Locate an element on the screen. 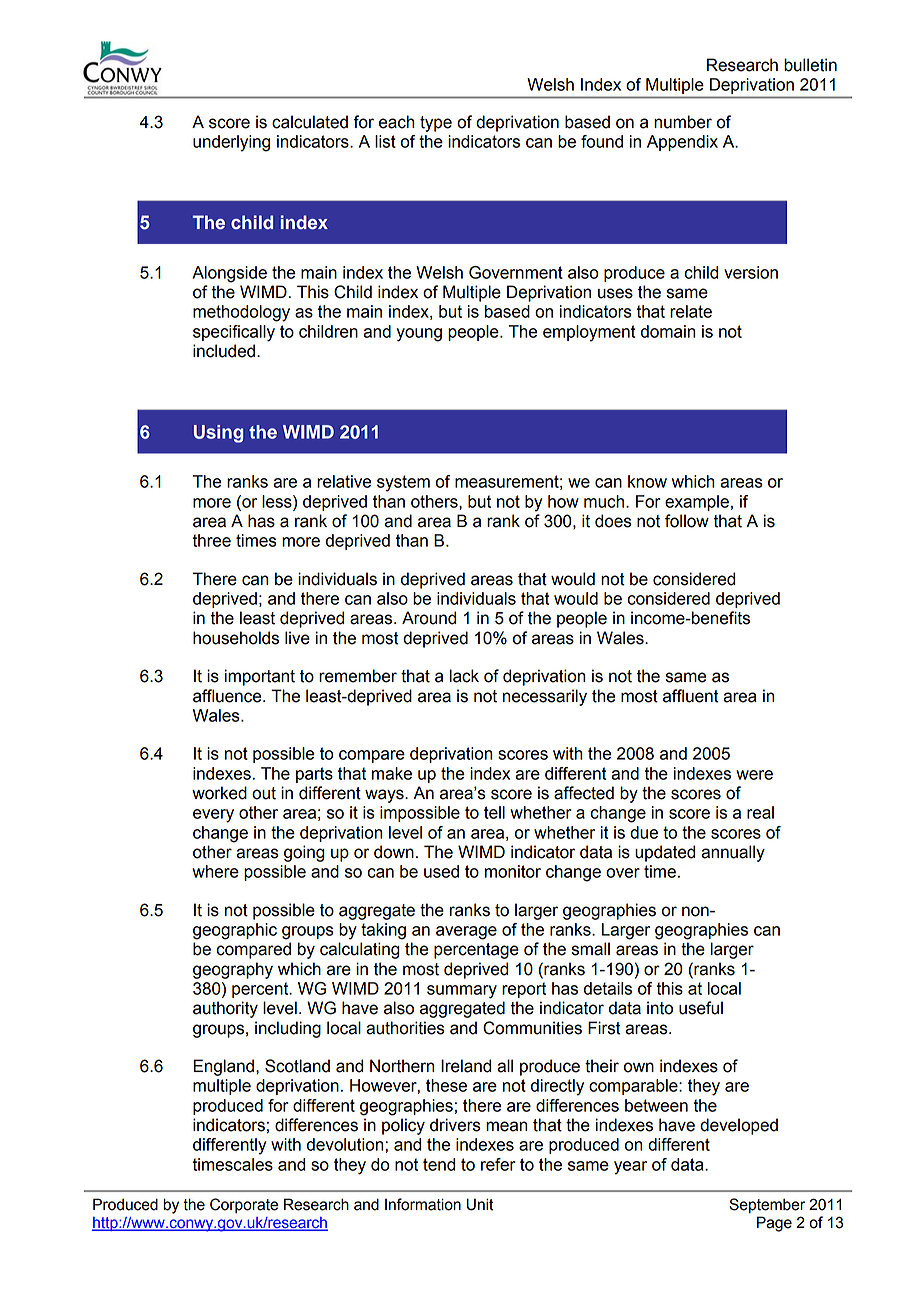  relate is located at coordinates (691, 311).
